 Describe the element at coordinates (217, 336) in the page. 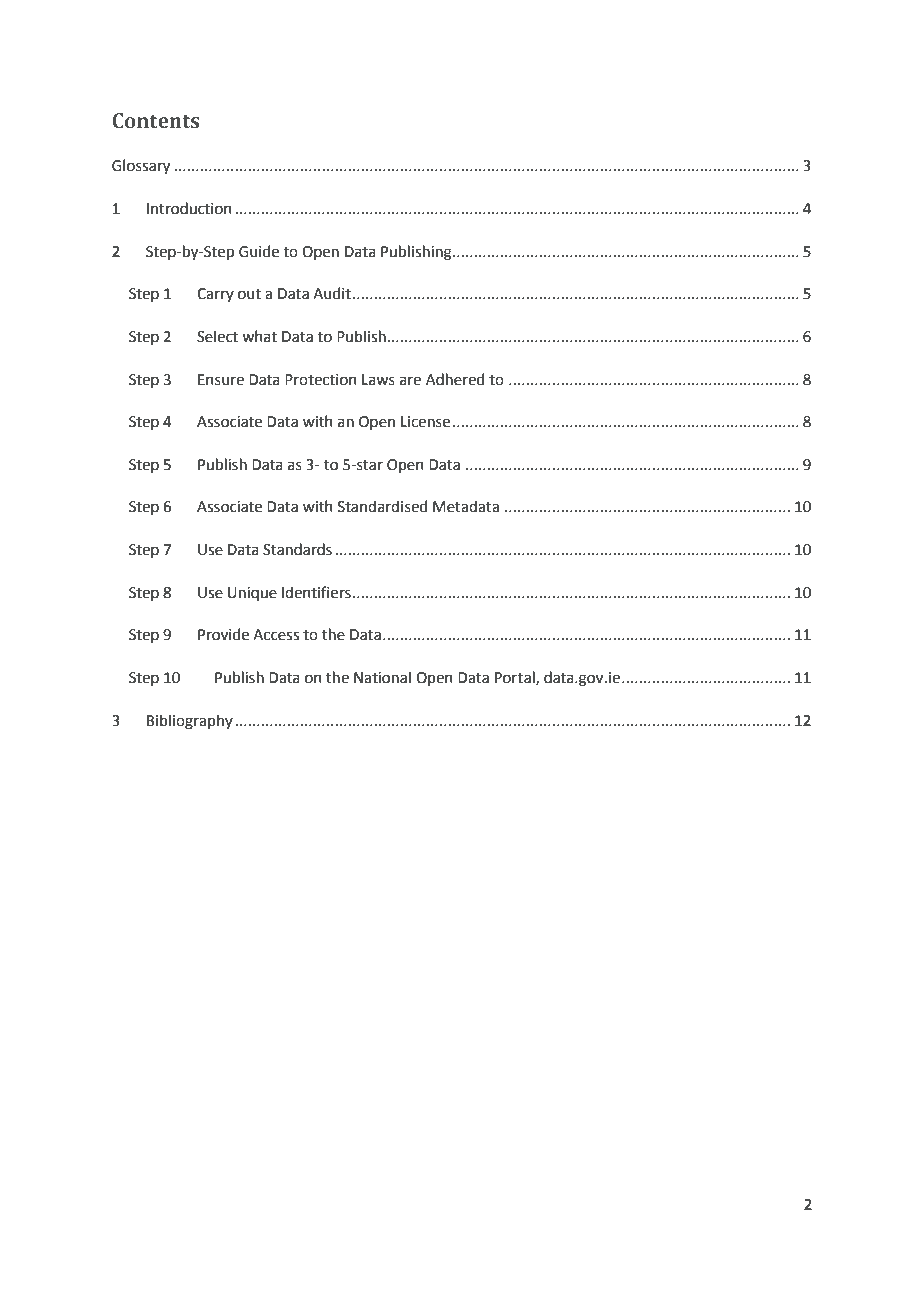

I see `Select` at that location.
